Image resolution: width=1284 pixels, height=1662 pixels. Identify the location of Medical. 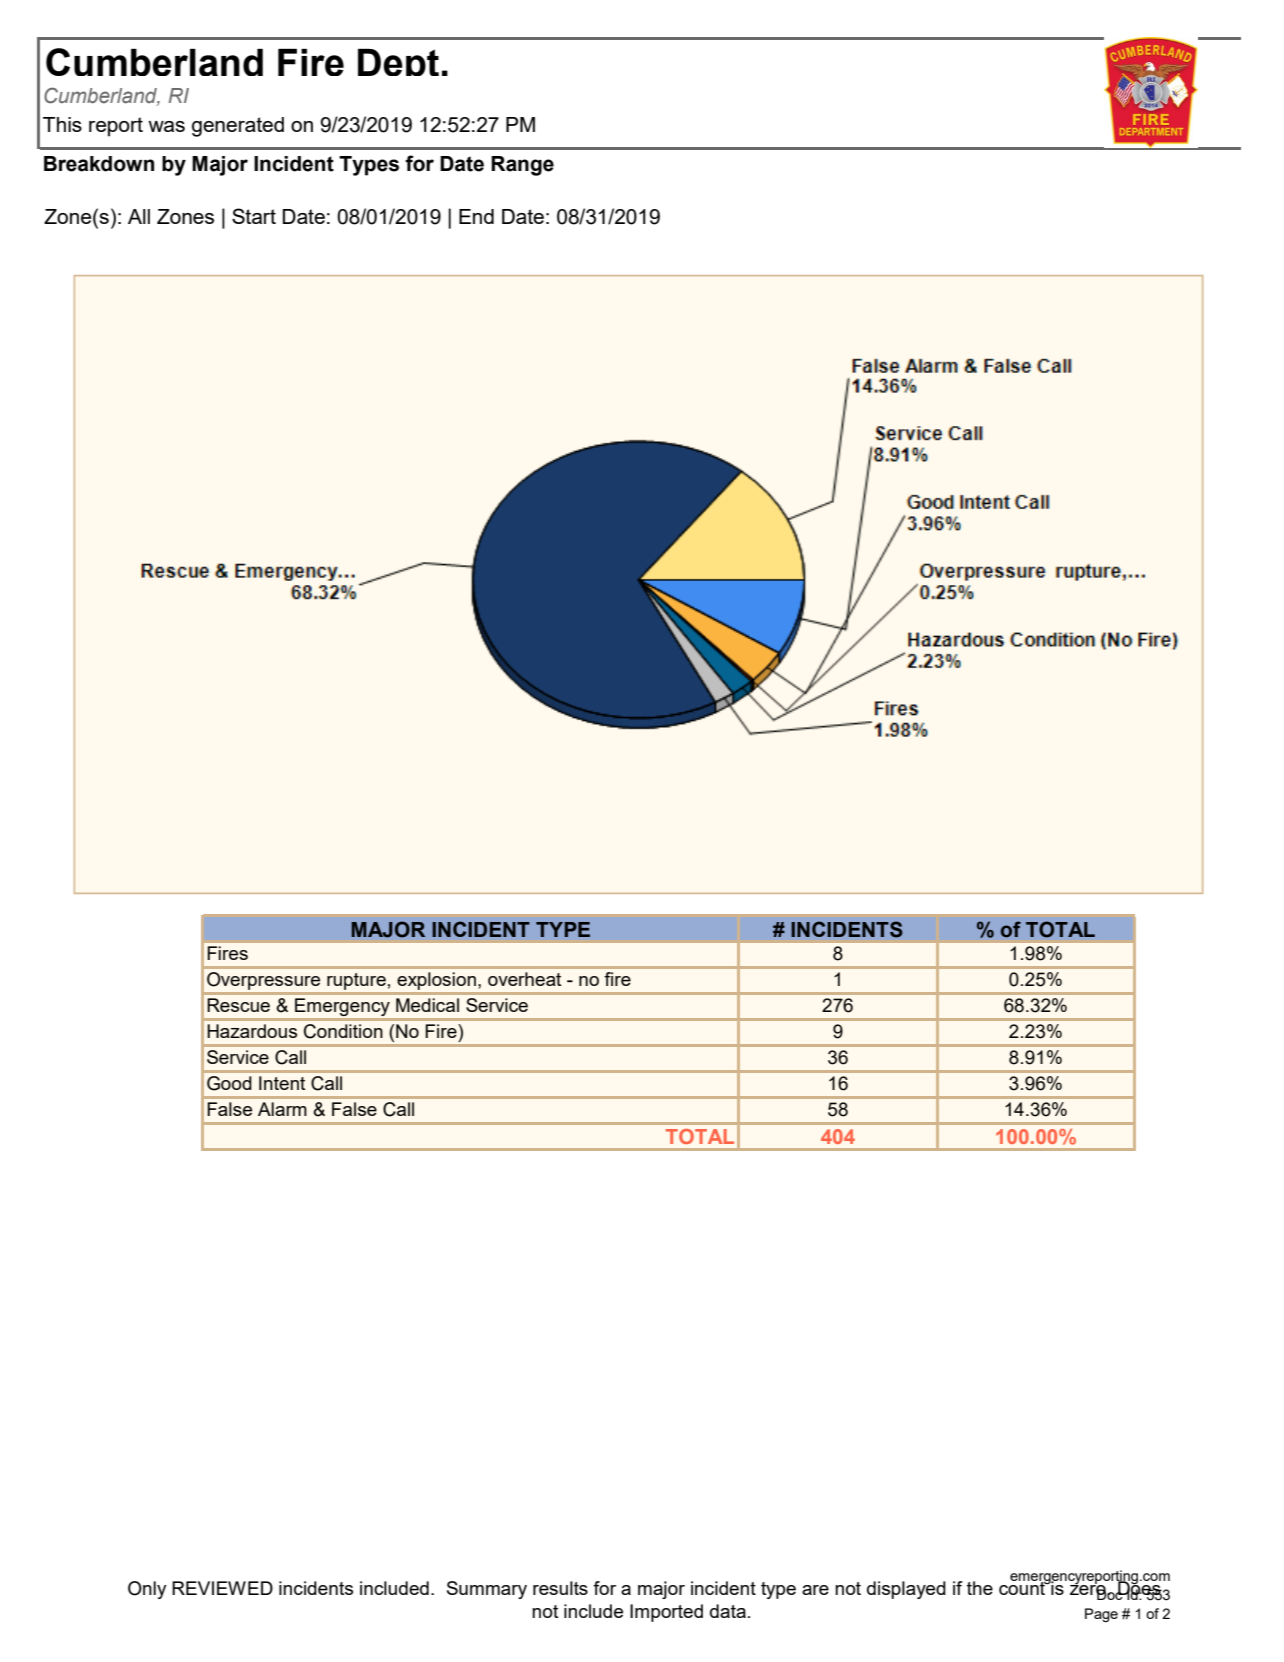
(427, 1005).
